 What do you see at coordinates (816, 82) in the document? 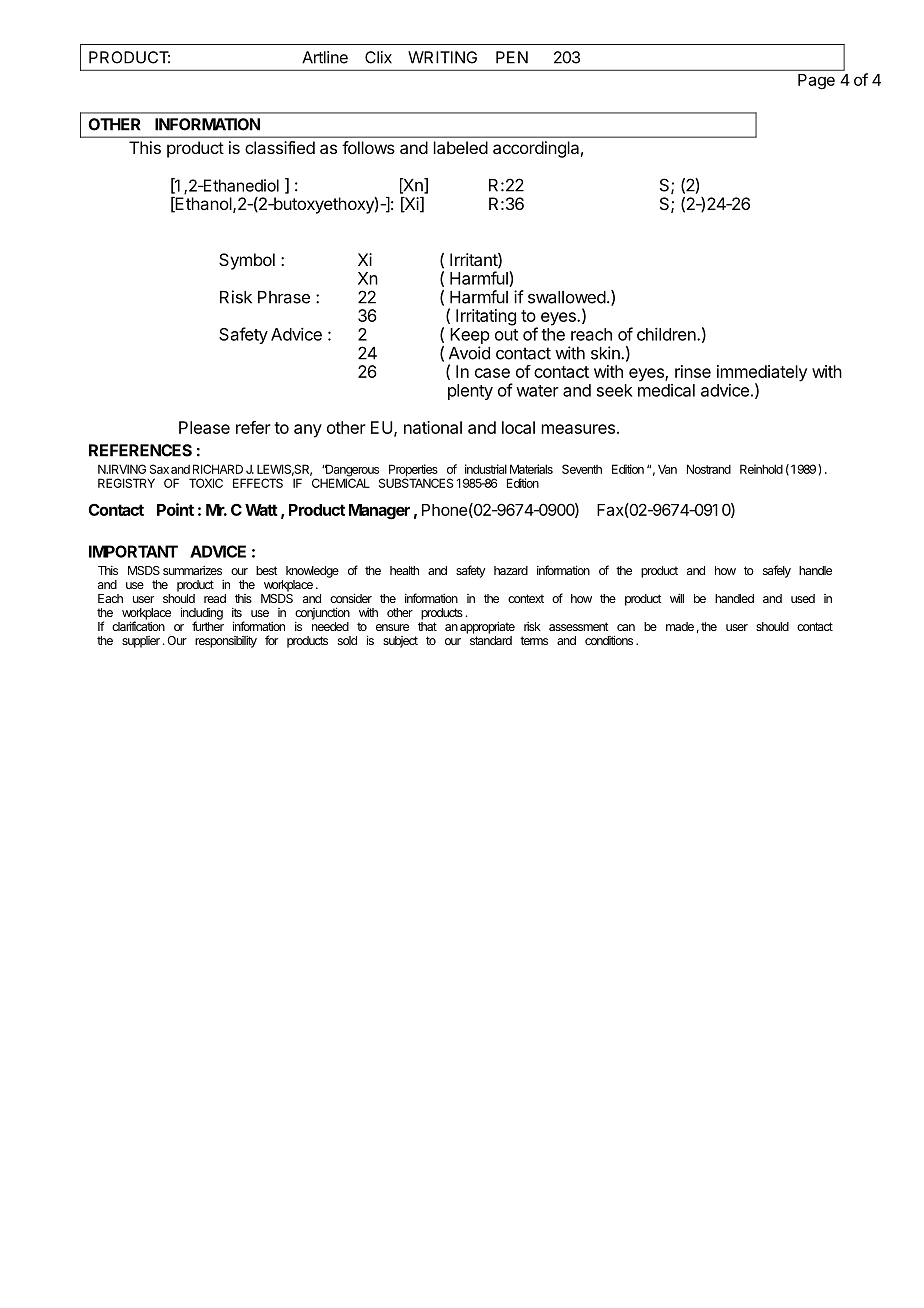
I see `Page` at bounding box center [816, 82].
